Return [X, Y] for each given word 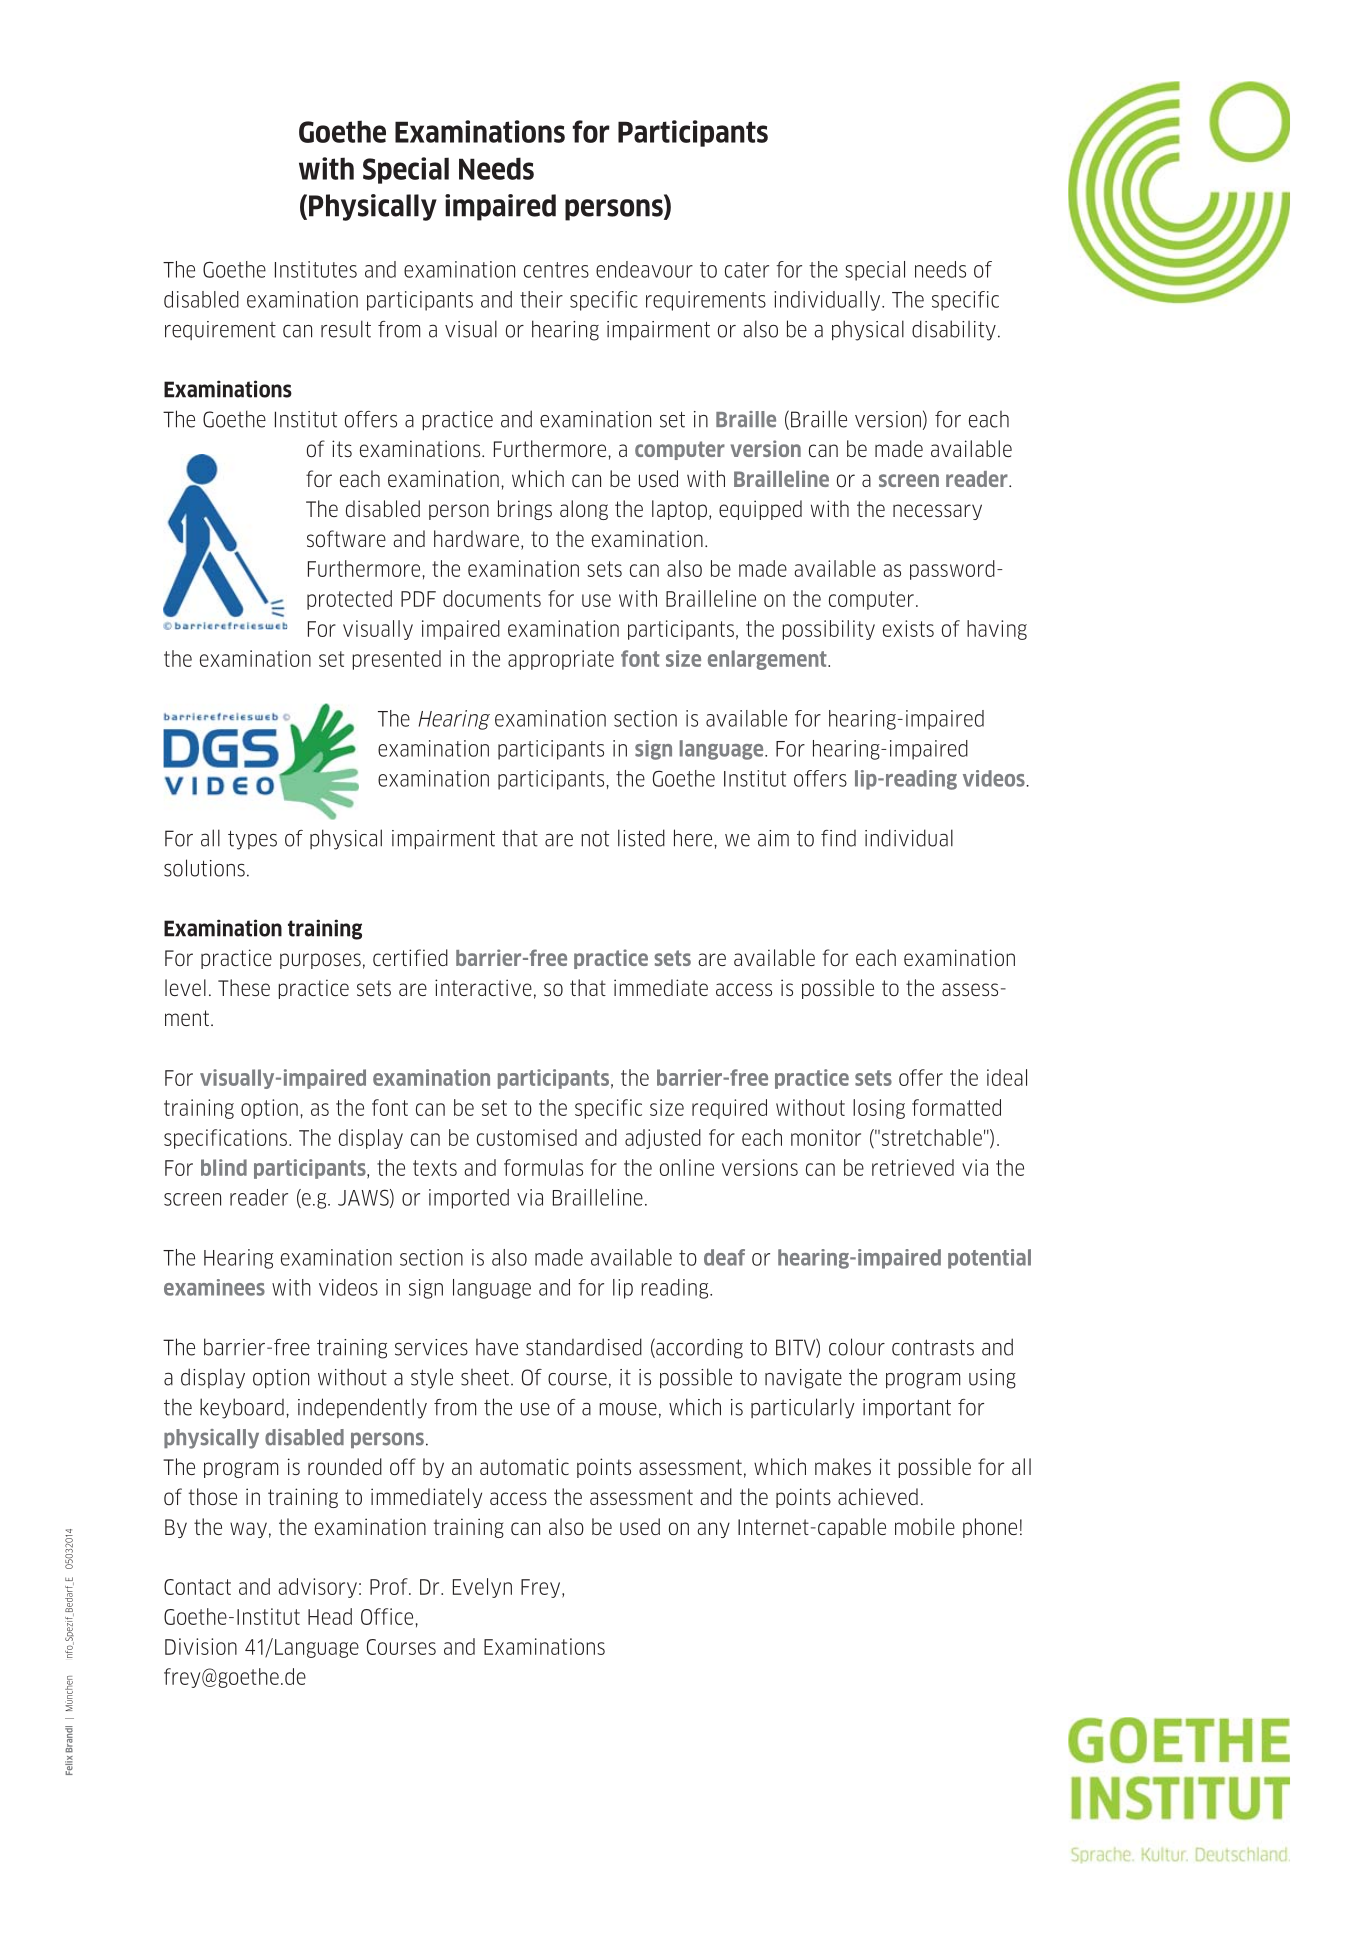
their [541, 299]
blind [224, 1167]
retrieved [913, 1167]
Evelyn [482, 1588]
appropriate [561, 660]
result [346, 329]
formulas [543, 1167]
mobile [925, 1526]
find [838, 838]
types [252, 840]
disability [954, 330]
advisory [317, 1588]
